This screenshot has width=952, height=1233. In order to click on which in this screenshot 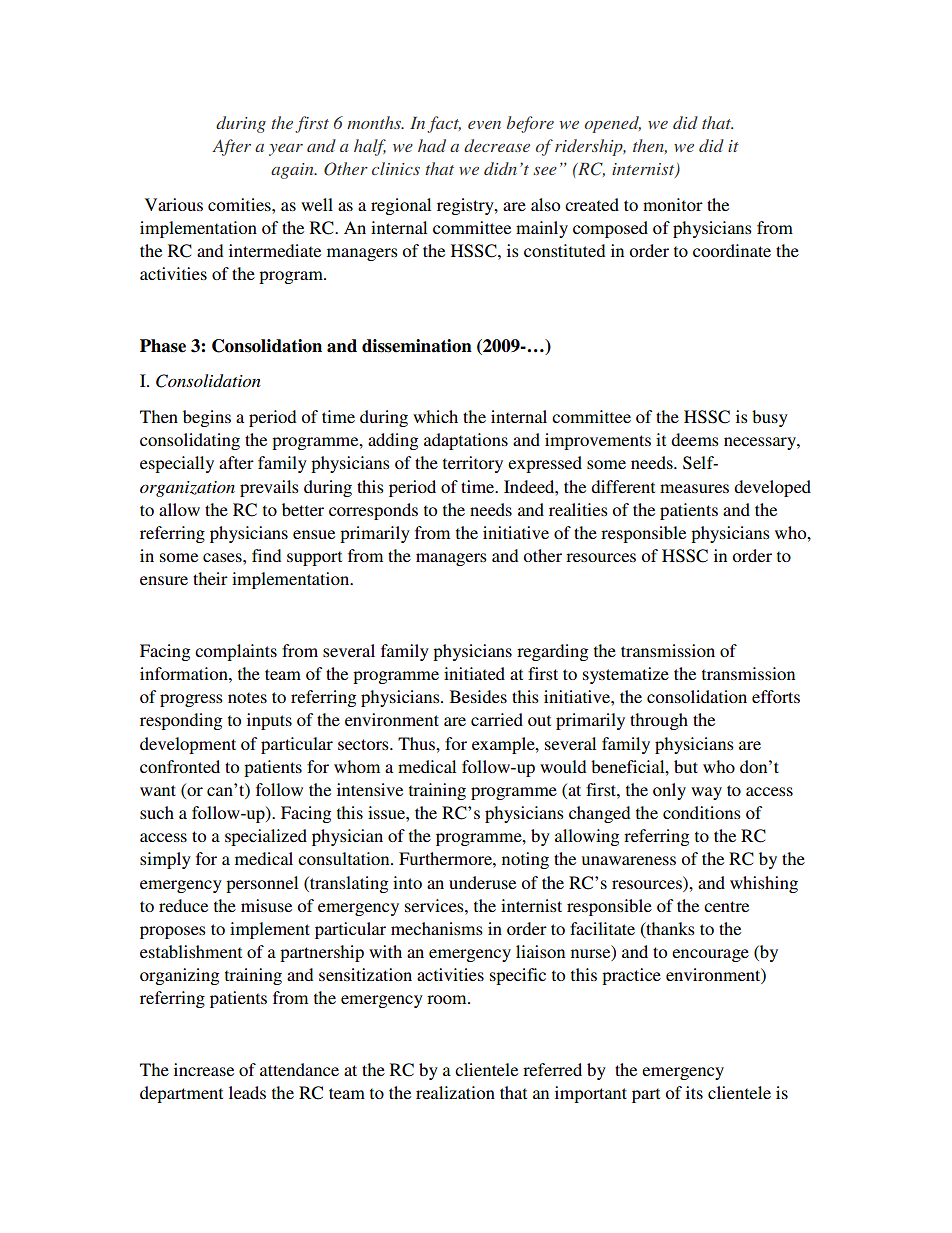, I will do `click(435, 416)`.
